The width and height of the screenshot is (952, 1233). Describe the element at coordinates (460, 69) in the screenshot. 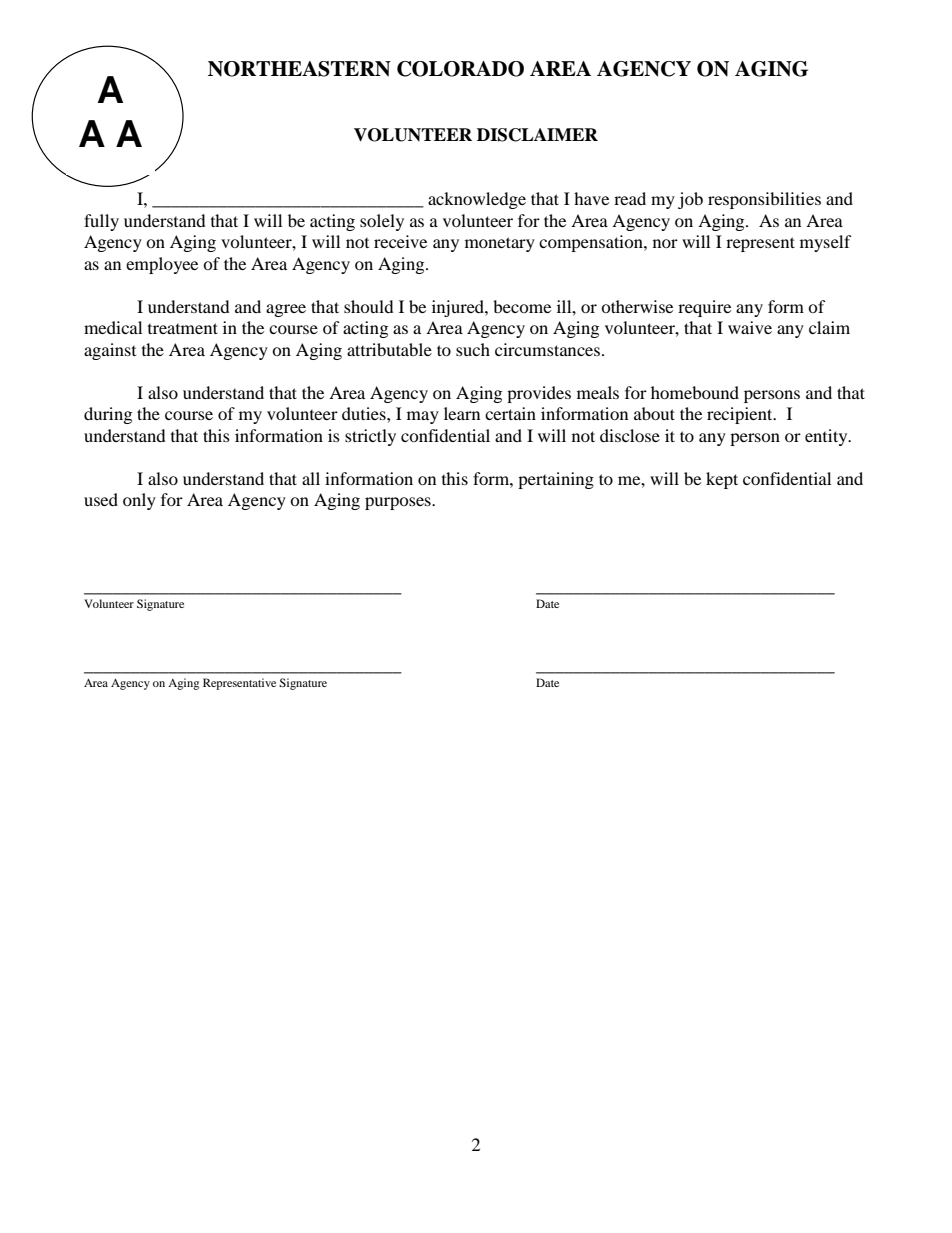

I see `COLORADO` at that location.
